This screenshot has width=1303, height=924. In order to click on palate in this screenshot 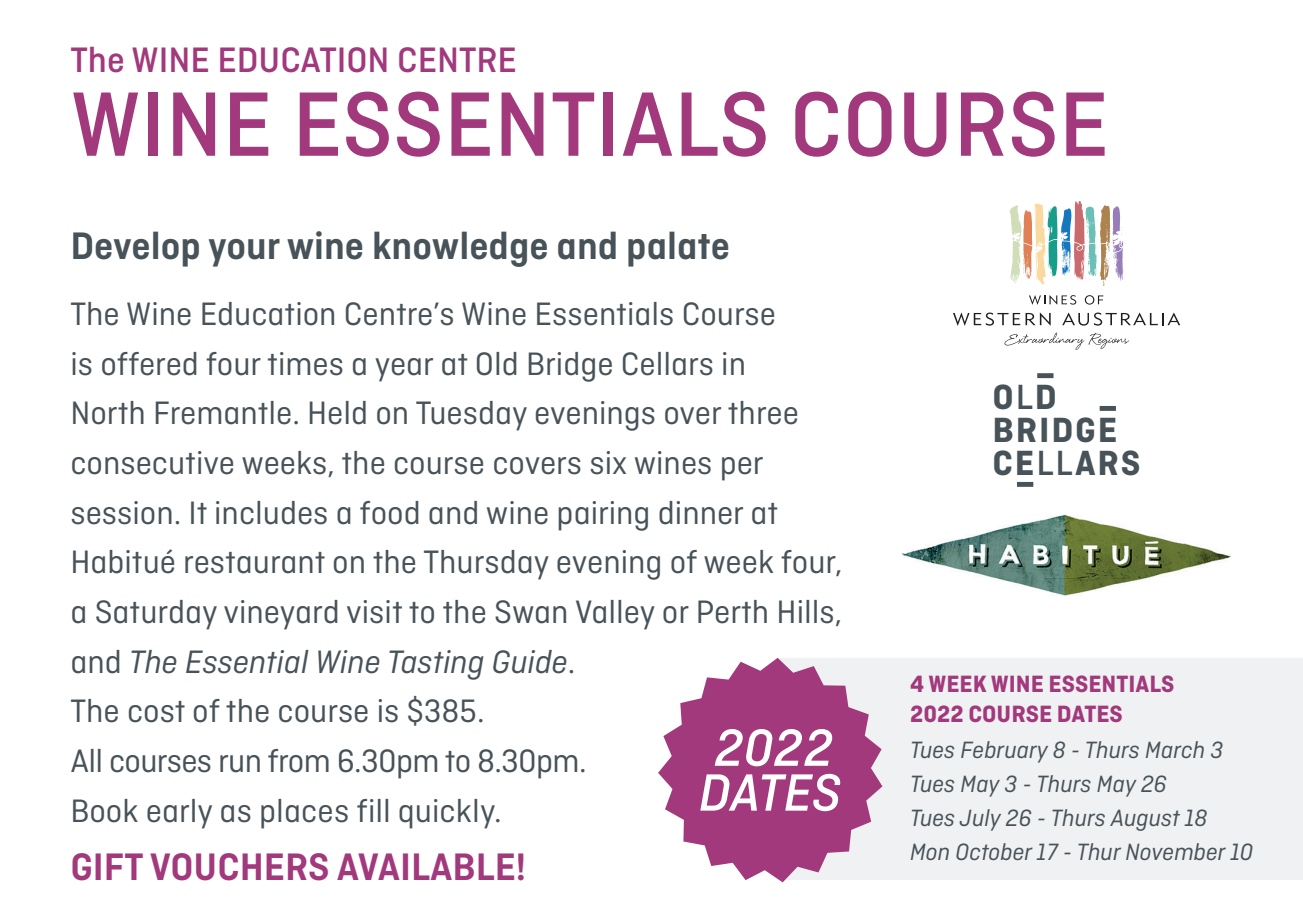, I will do `click(678, 249)`.
